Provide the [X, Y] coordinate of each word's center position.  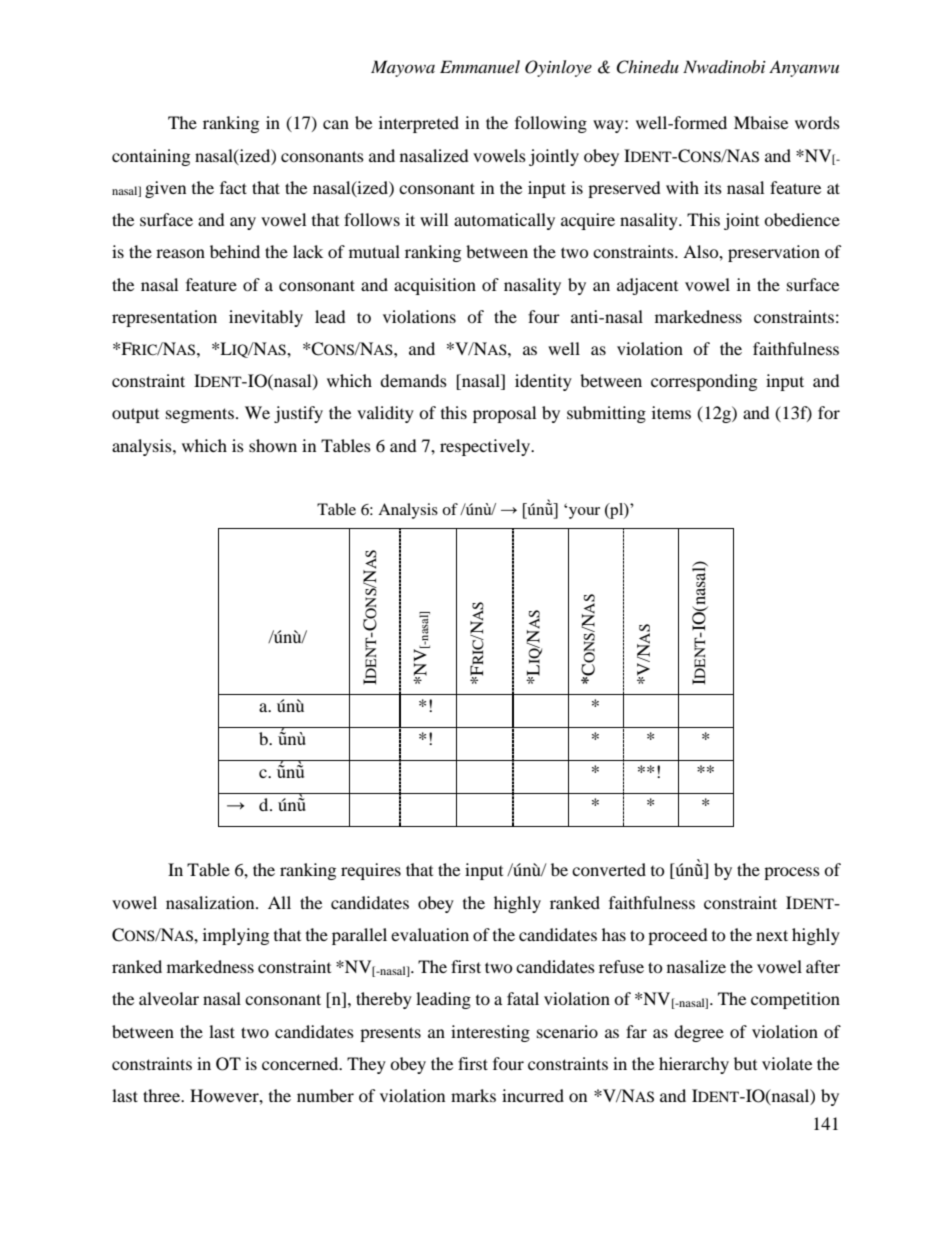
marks [473, 1095]
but [745, 1063]
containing [151, 157]
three [163, 1095]
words [817, 122]
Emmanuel [480, 66]
